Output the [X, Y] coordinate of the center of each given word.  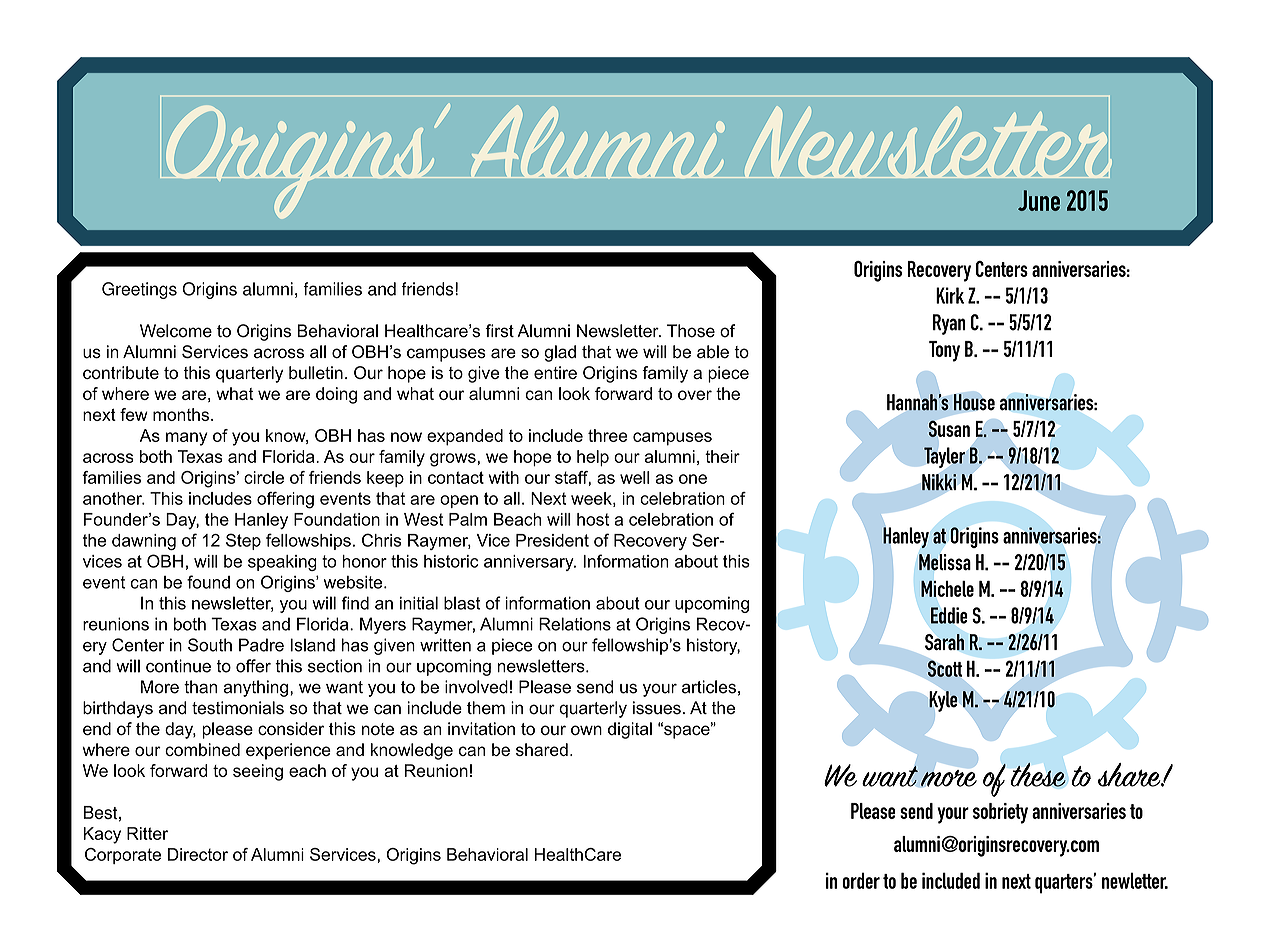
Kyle [943, 701]
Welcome [176, 331]
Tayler [944, 457]
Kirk [950, 295]
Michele [947, 588]
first [499, 331]
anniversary [530, 563]
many [187, 439]
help [593, 458]
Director [198, 854]
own [586, 730]
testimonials [238, 708]
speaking [282, 563]
